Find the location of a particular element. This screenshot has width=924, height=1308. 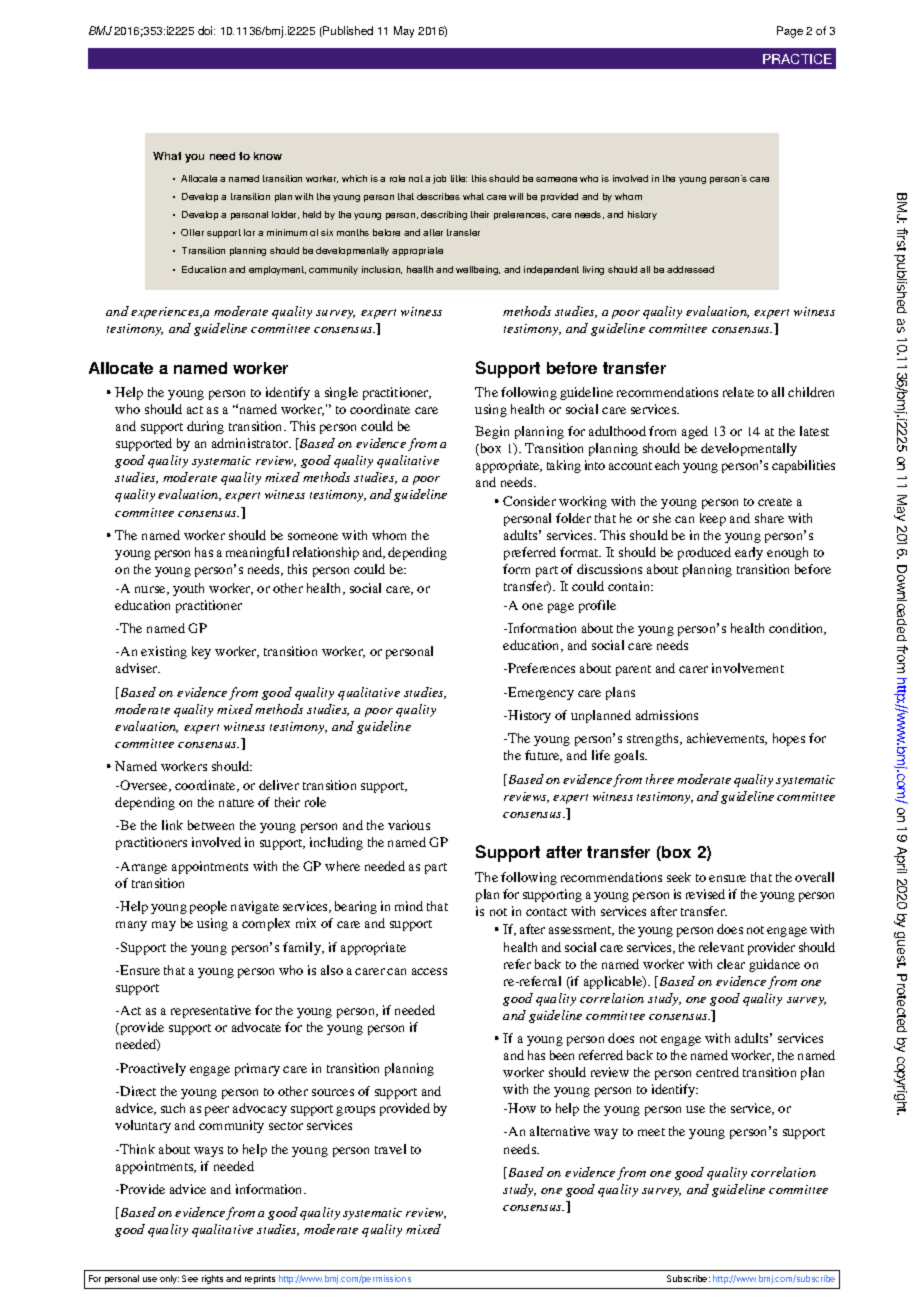

PRACTICE is located at coordinates (797, 59).
